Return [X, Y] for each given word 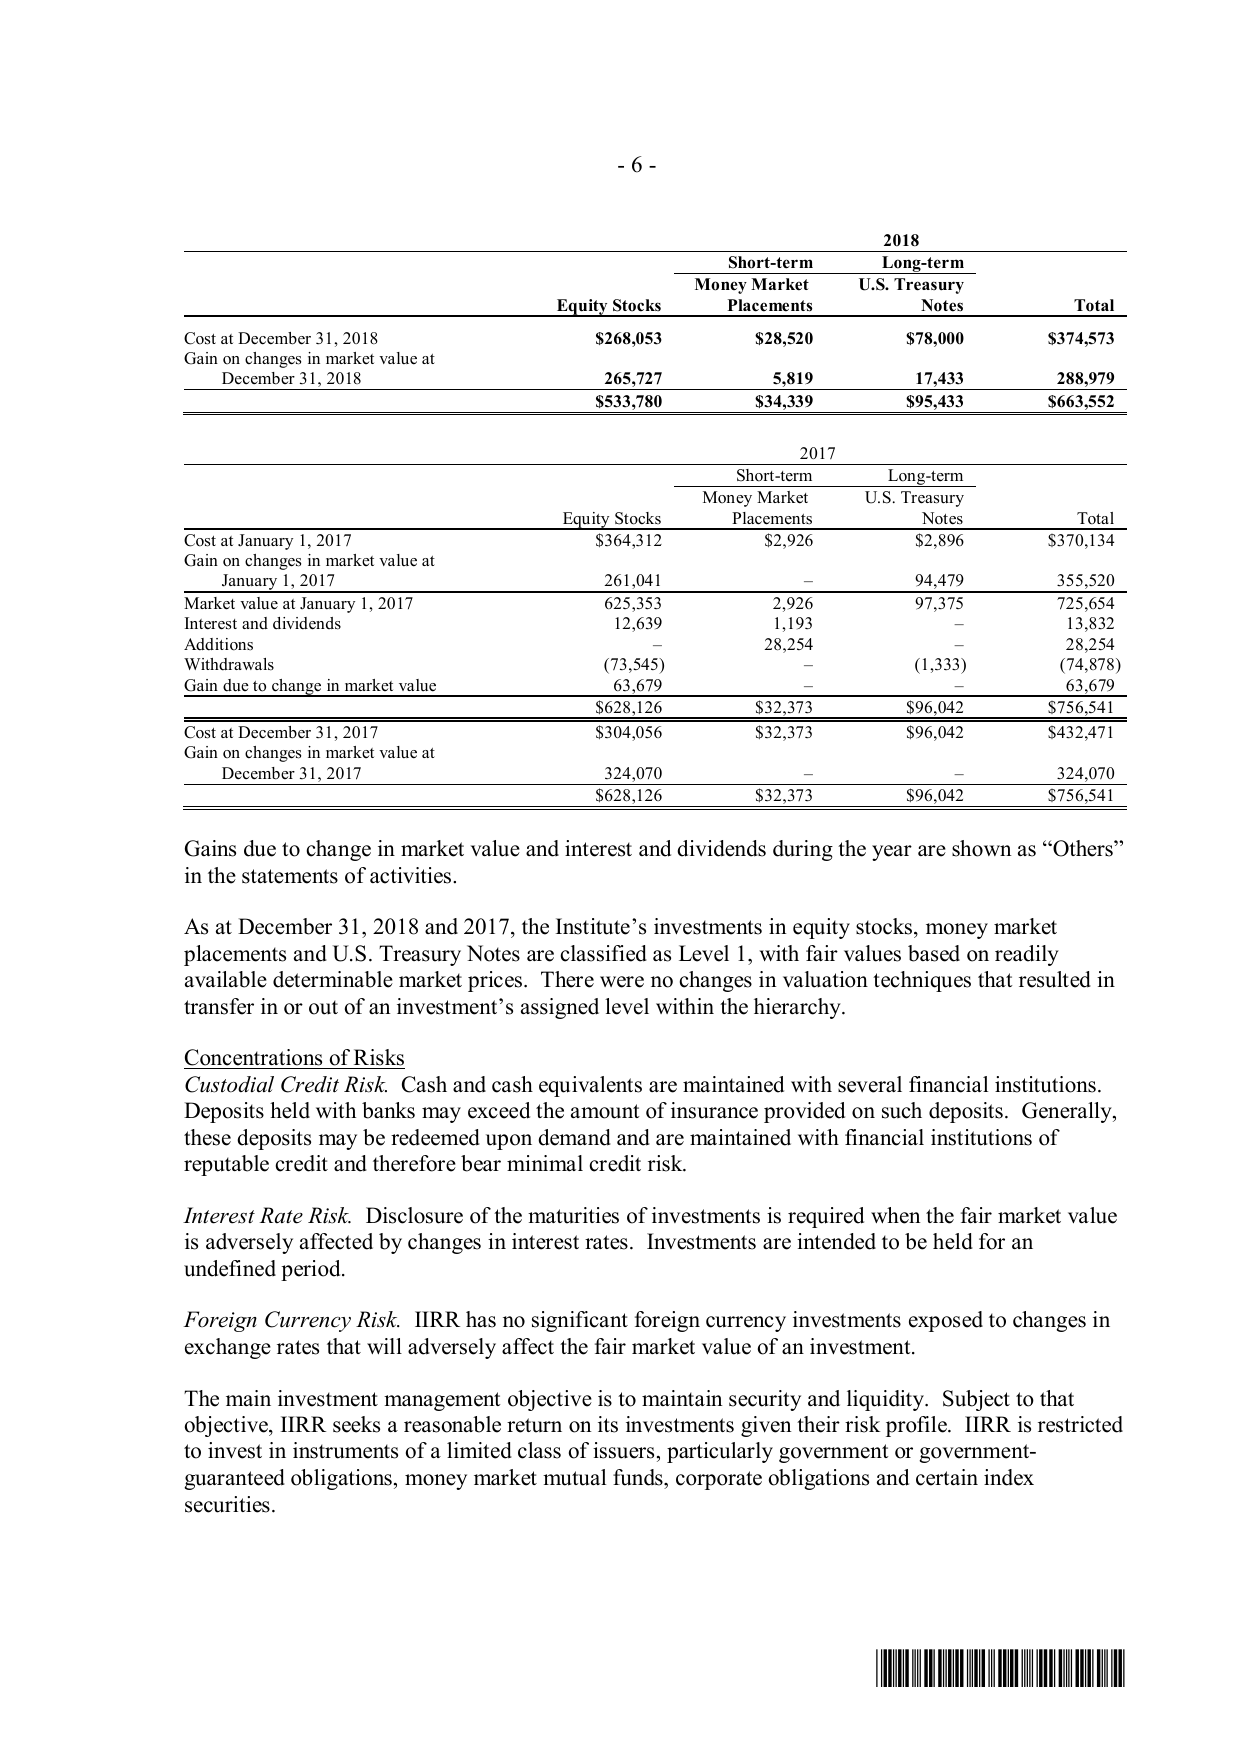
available [226, 979]
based [934, 953]
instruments [345, 1450]
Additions [218, 644]
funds [639, 1477]
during [803, 850]
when [896, 1215]
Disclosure [414, 1215]
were [622, 982]
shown [982, 848]
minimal [545, 1163]
